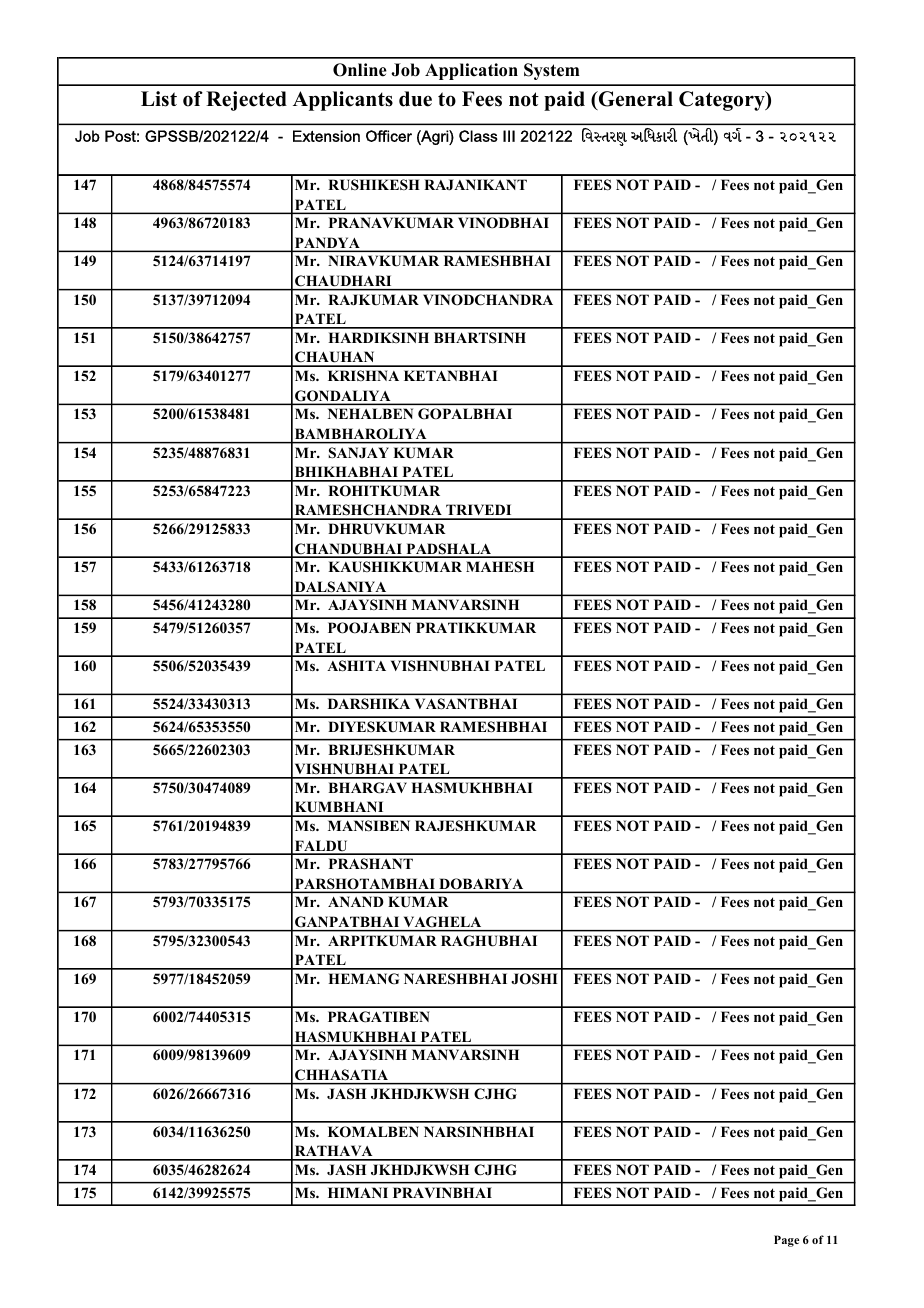 The image size is (924, 1308). What do you see at coordinates (478, 136) in the screenshot?
I see `Class` at bounding box center [478, 136].
